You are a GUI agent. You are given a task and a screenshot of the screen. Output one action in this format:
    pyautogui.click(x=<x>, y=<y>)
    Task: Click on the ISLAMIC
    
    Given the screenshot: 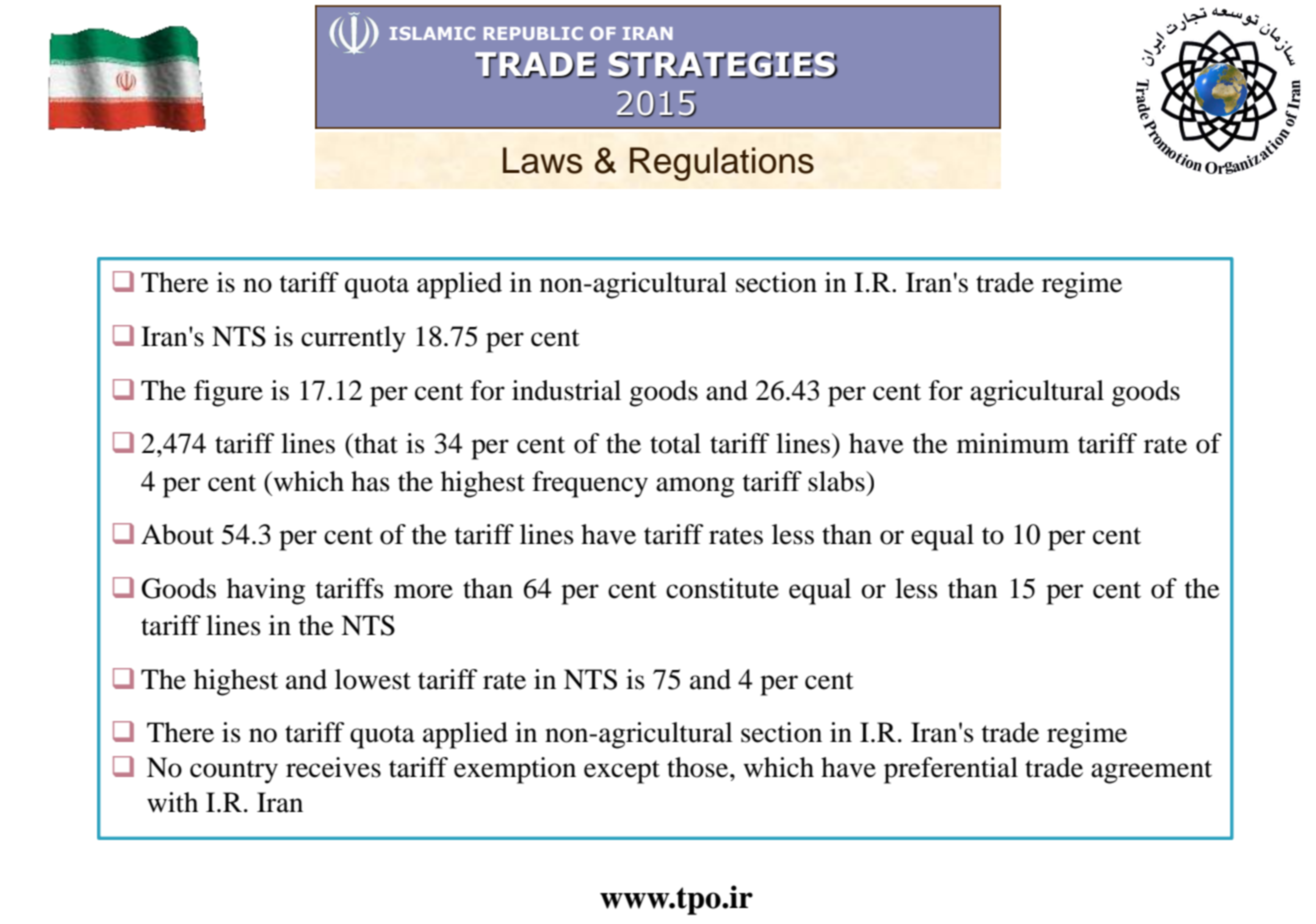 What is the action you would take?
    pyautogui.click(x=432, y=33)
